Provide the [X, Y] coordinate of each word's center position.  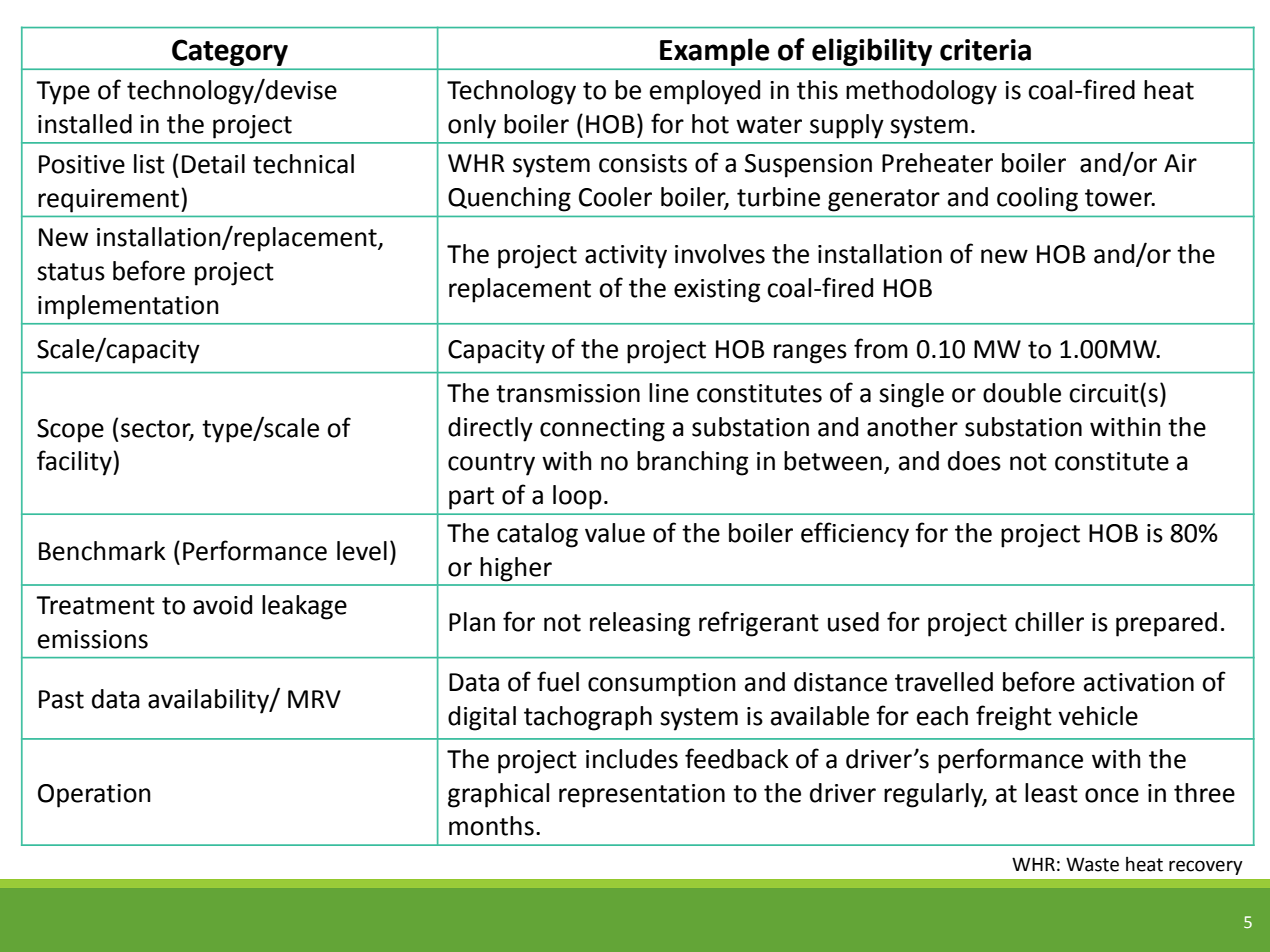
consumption [662, 685]
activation [1139, 682]
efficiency [855, 535]
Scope [70, 431]
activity [626, 257]
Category [230, 52]
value [615, 533]
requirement [110, 200]
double [1022, 393]
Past [61, 699]
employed [705, 92]
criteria [985, 50]
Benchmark [102, 551]
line [669, 393]
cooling [1037, 199]
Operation [94, 796]
